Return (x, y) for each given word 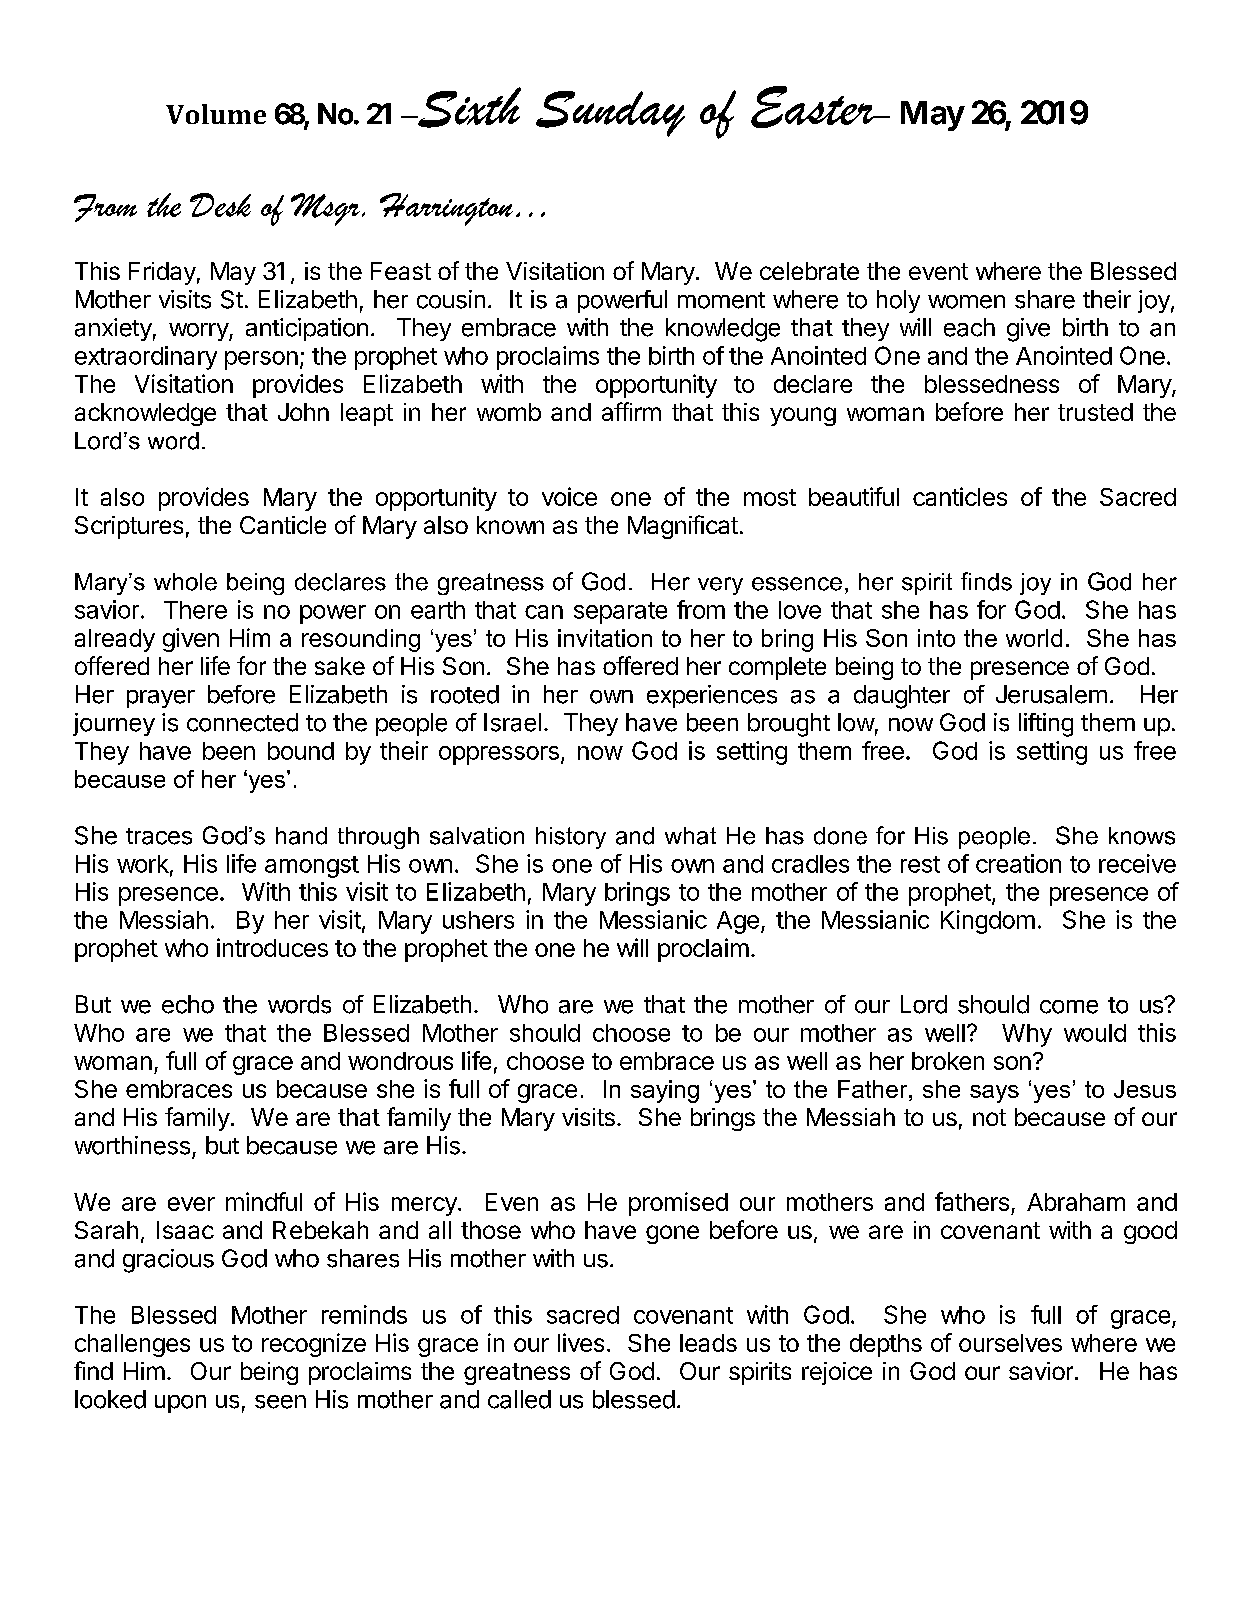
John (303, 412)
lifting (1046, 725)
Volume (216, 114)
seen (280, 1402)
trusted (1095, 412)
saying (665, 1091)
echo (188, 1004)
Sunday (610, 114)
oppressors (499, 755)
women (966, 302)
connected (242, 722)
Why (1027, 1035)
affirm (631, 411)
